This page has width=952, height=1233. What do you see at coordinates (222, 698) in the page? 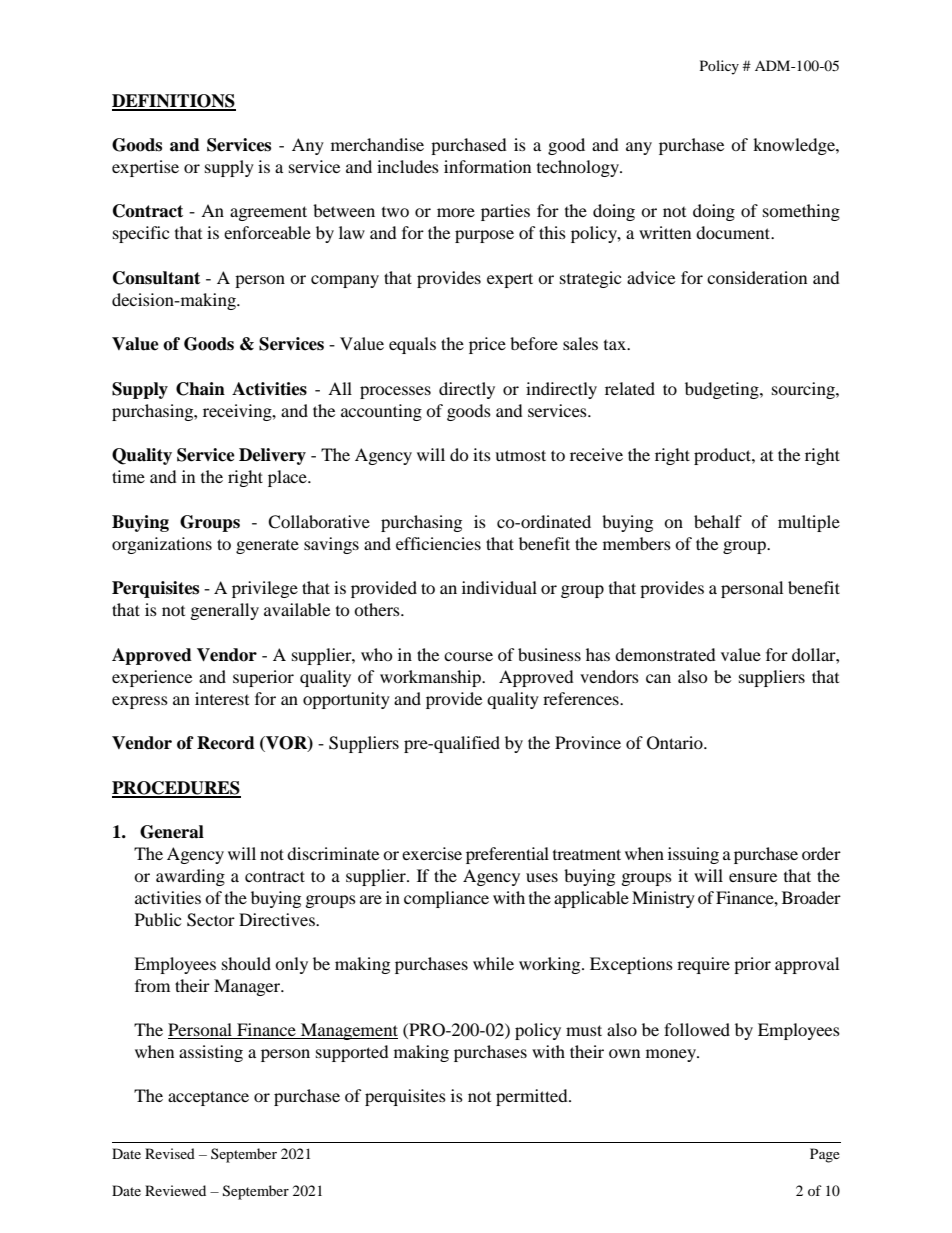
I see `interest` at bounding box center [222, 698].
